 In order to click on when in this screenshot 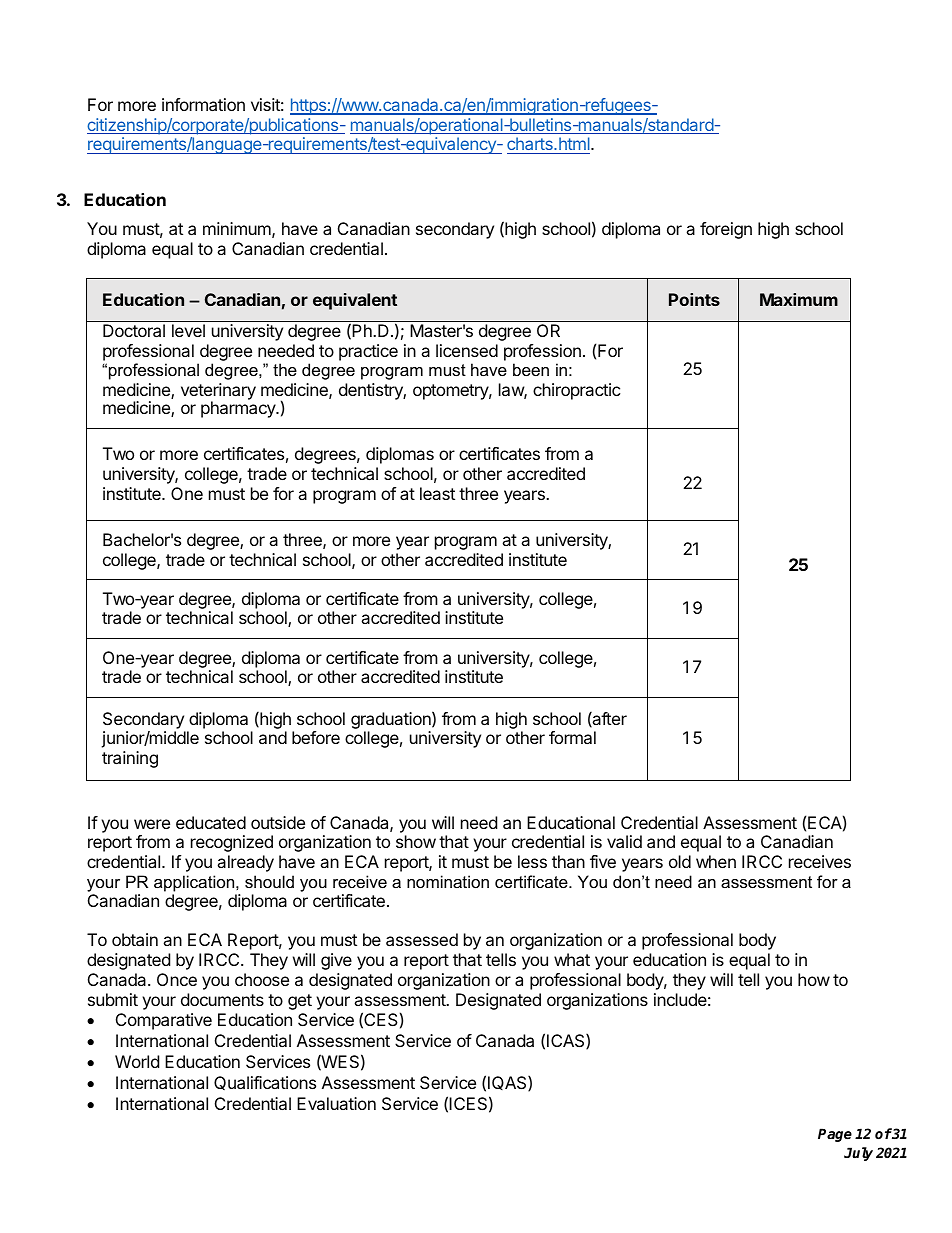, I will do `click(716, 861)`.
